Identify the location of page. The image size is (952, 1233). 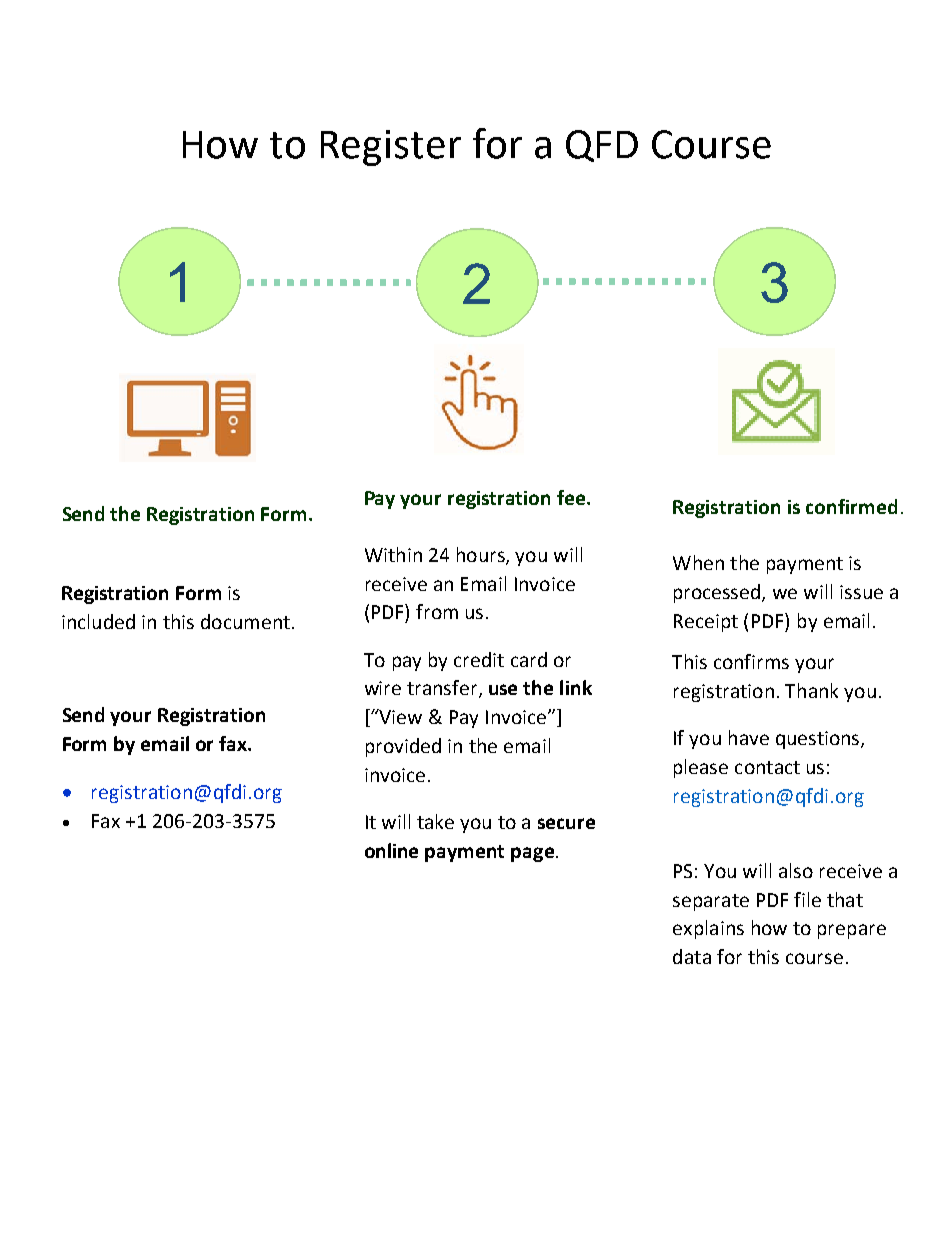
(532, 854).
